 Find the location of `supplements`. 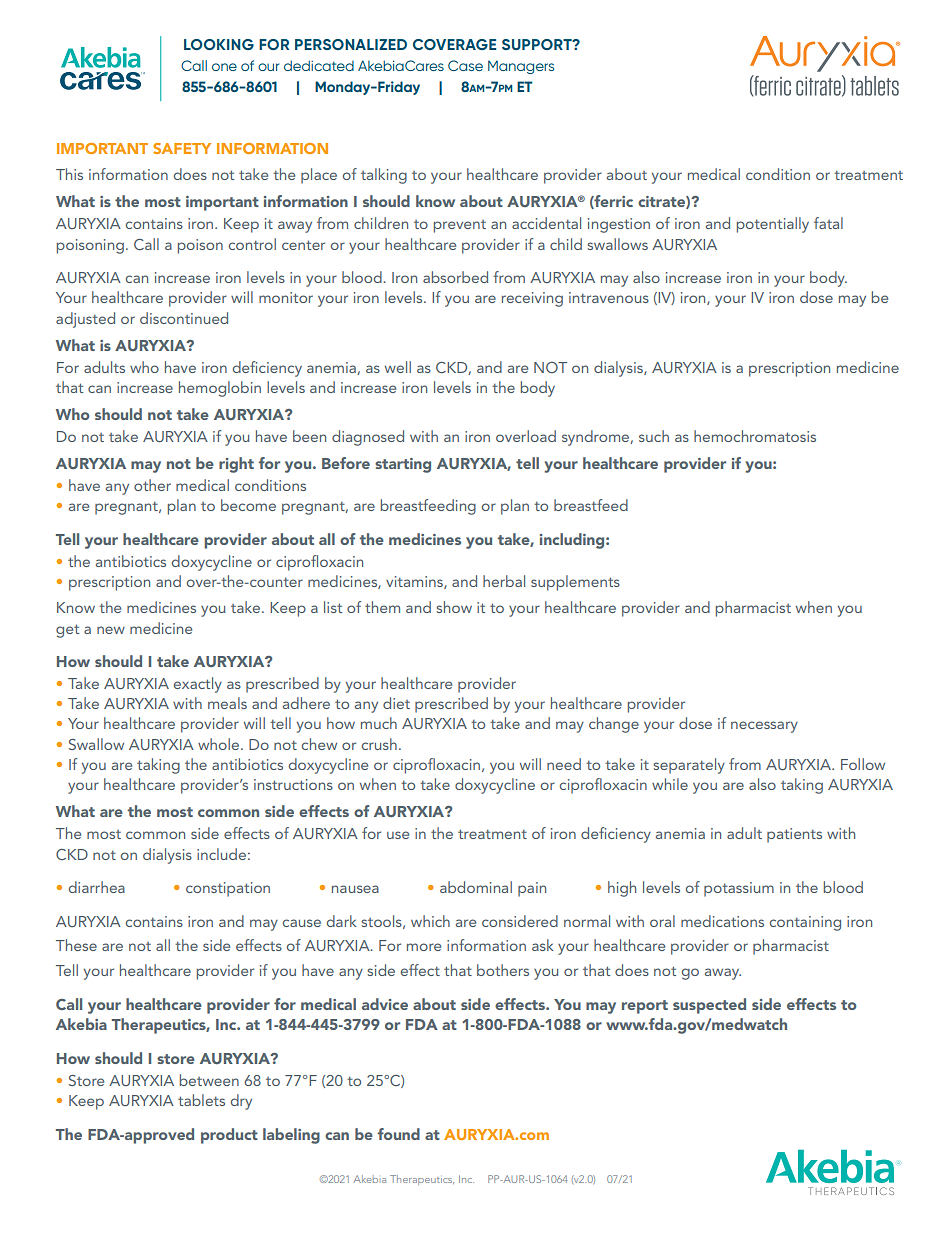

supplements is located at coordinates (575, 583).
